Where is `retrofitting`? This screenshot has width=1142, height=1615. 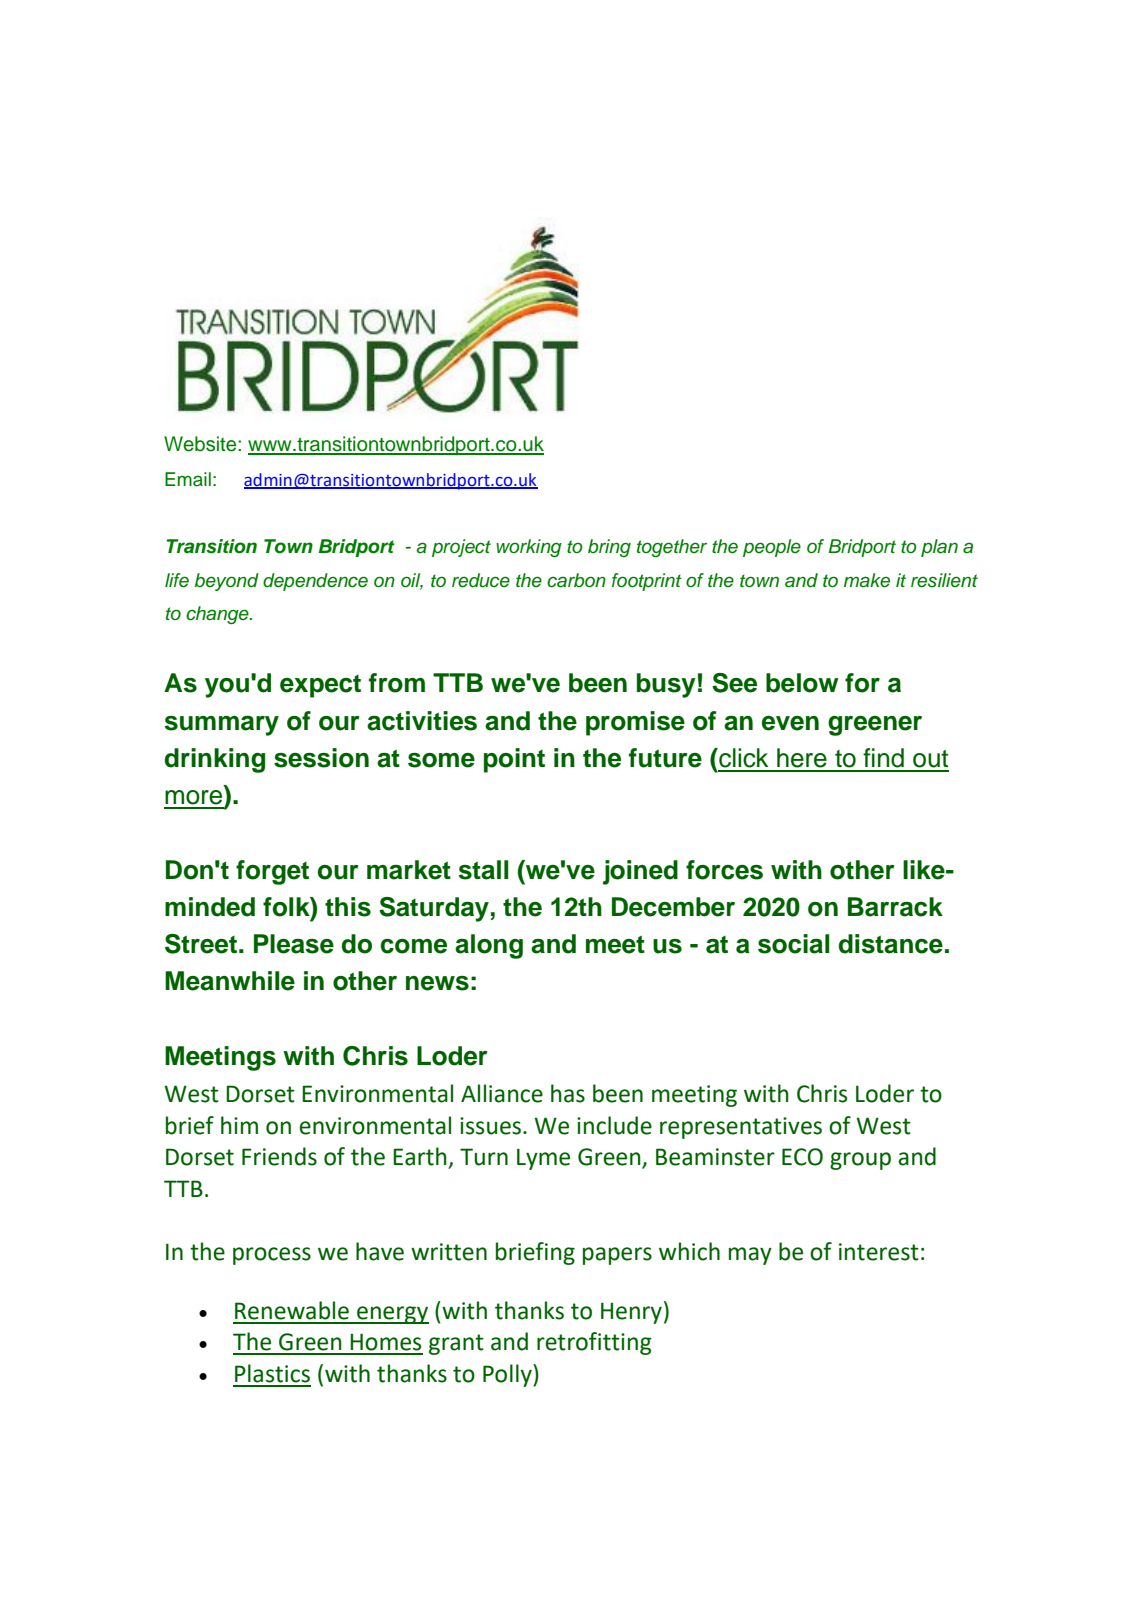 retrofitting is located at coordinates (594, 1343).
